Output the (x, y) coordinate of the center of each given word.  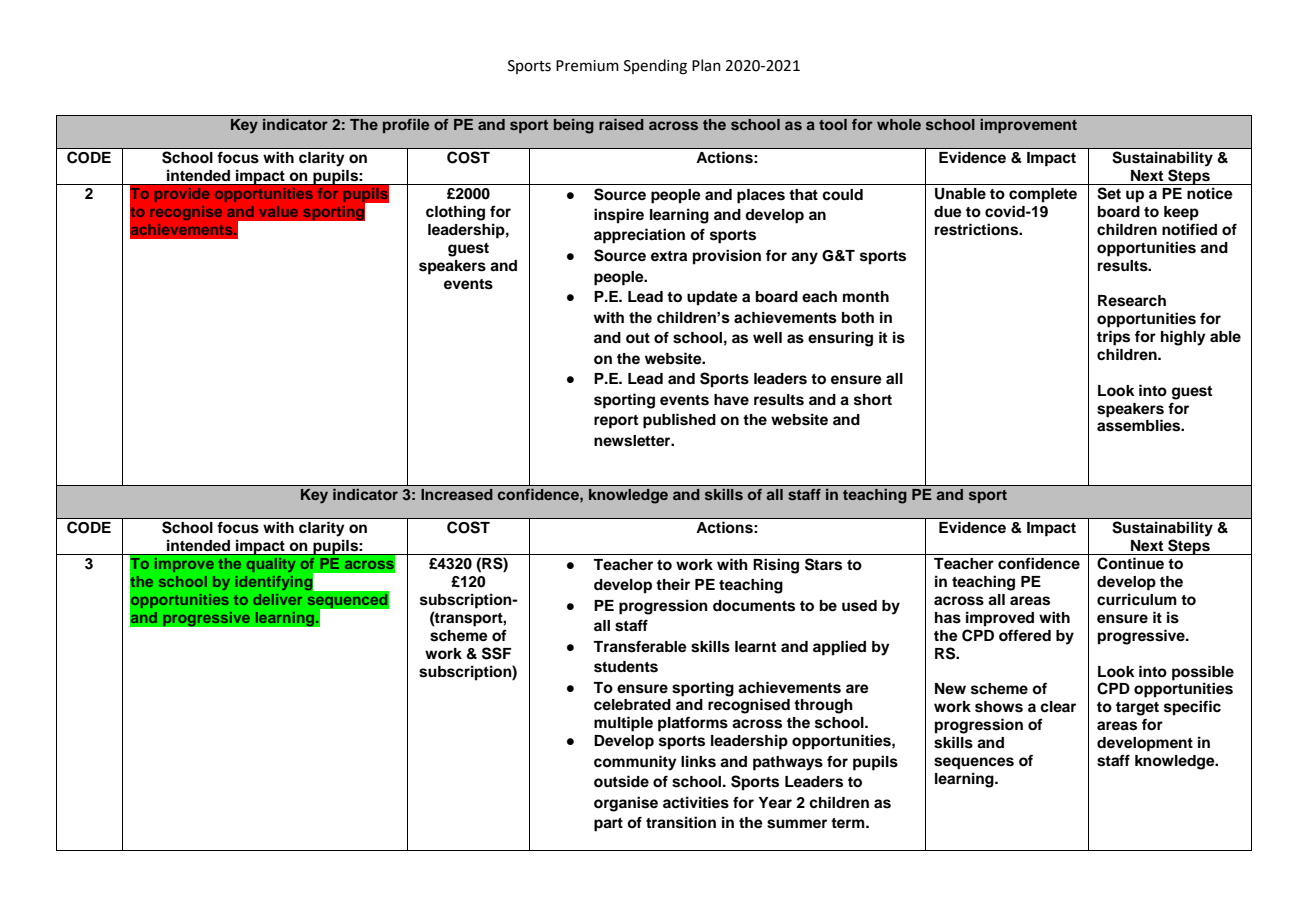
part (608, 825)
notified (1189, 229)
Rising (776, 566)
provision (727, 257)
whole (899, 124)
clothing (455, 213)
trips (1113, 338)
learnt (755, 647)
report (616, 422)
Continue (1130, 563)
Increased (457, 494)
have (731, 399)
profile (406, 126)
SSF (497, 653)
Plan (706, 65)
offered (1025, 635)
